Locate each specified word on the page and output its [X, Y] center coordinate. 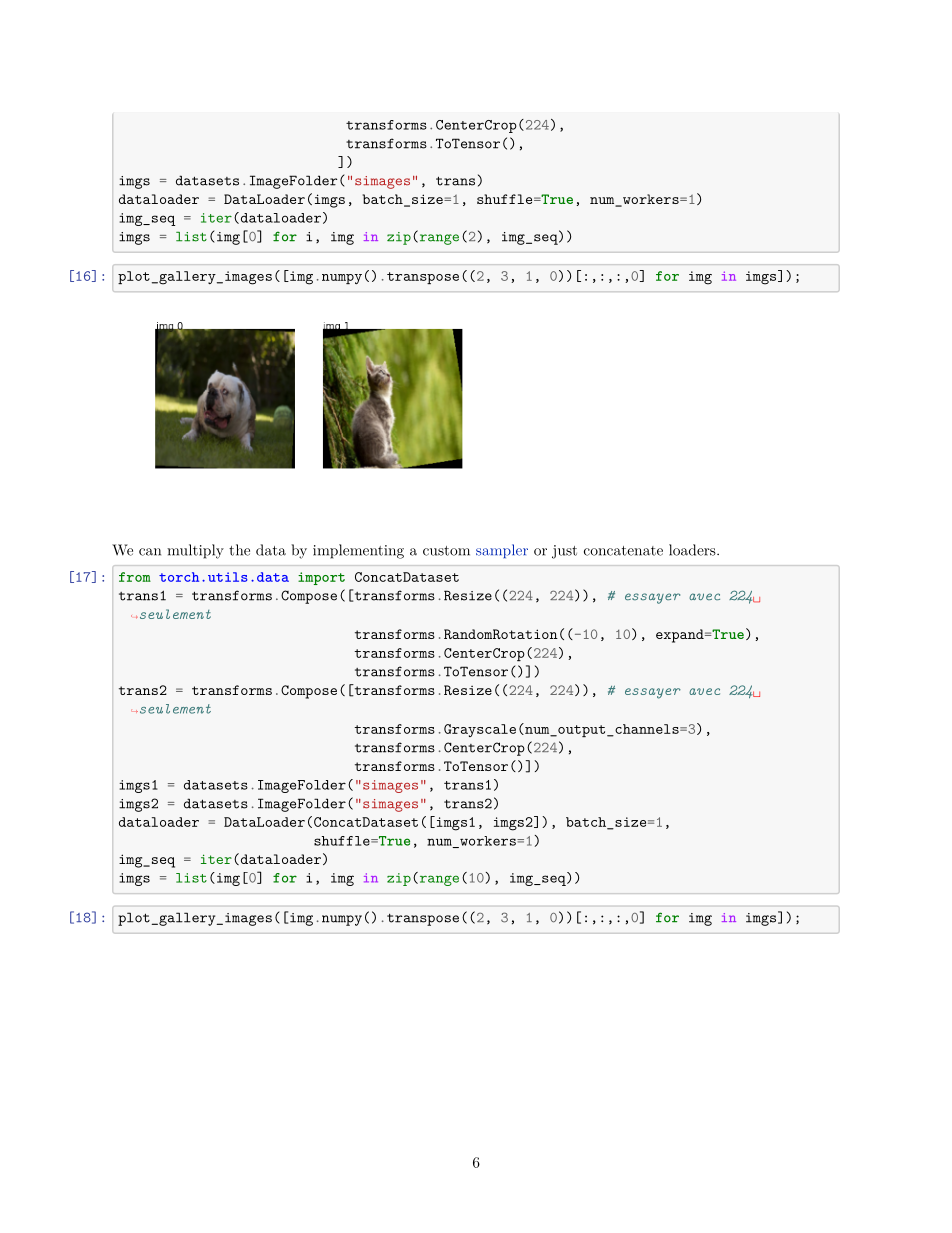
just [564, 552]
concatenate [623, 551]
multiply [195, 551]
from [135, 577]
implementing [358, 551]
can [150, 552]
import [321, 578]
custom [446, 551]
